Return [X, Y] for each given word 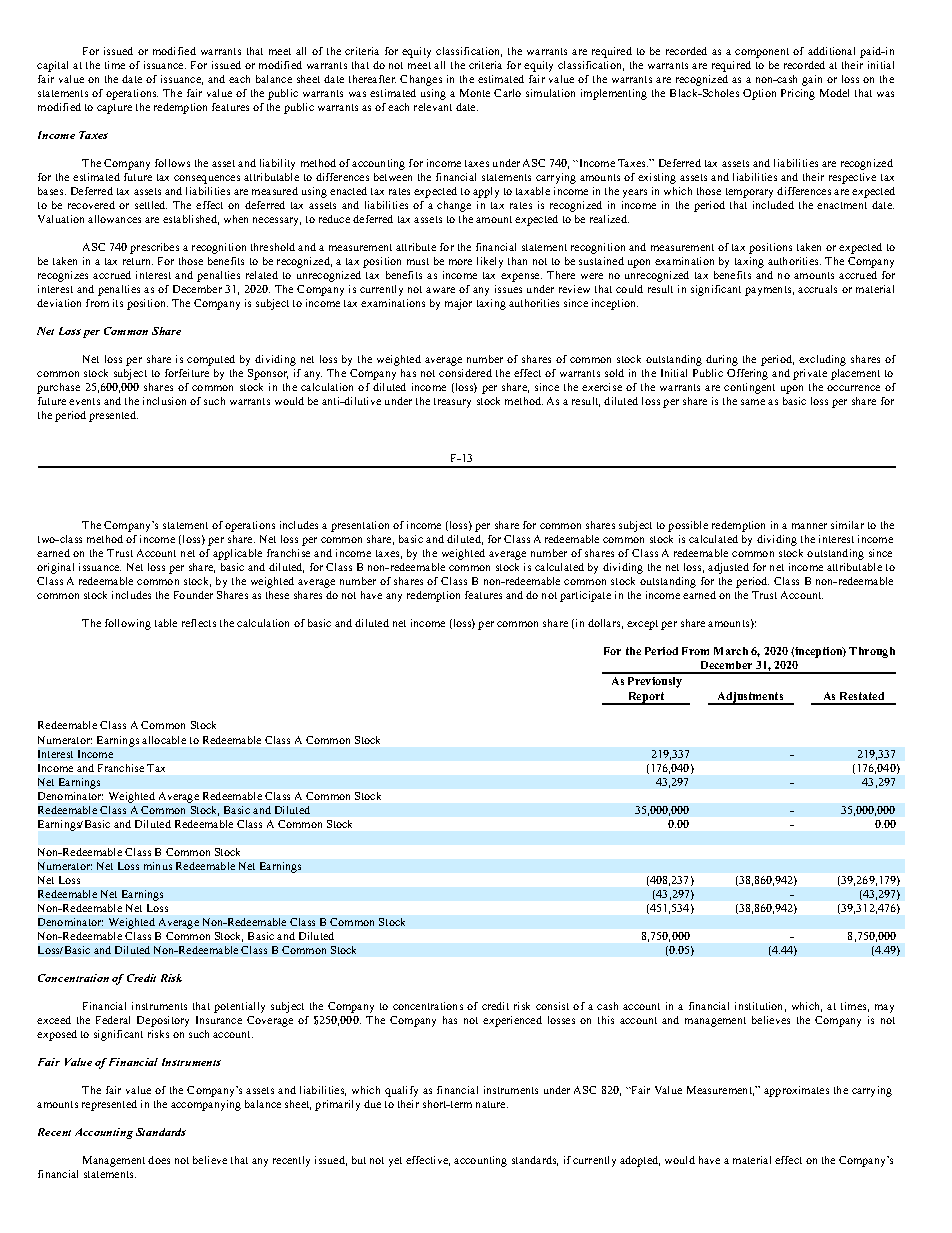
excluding [822, 360]
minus [158, 866]
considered [465, 373]
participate [585, 596]
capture [114, 109]
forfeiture [187, 373]
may [884, 1008]
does [159, 1160]
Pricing [798, 94]
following [128, 624]
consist [552, 1006]
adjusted [728, 568]
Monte [475, 93]
